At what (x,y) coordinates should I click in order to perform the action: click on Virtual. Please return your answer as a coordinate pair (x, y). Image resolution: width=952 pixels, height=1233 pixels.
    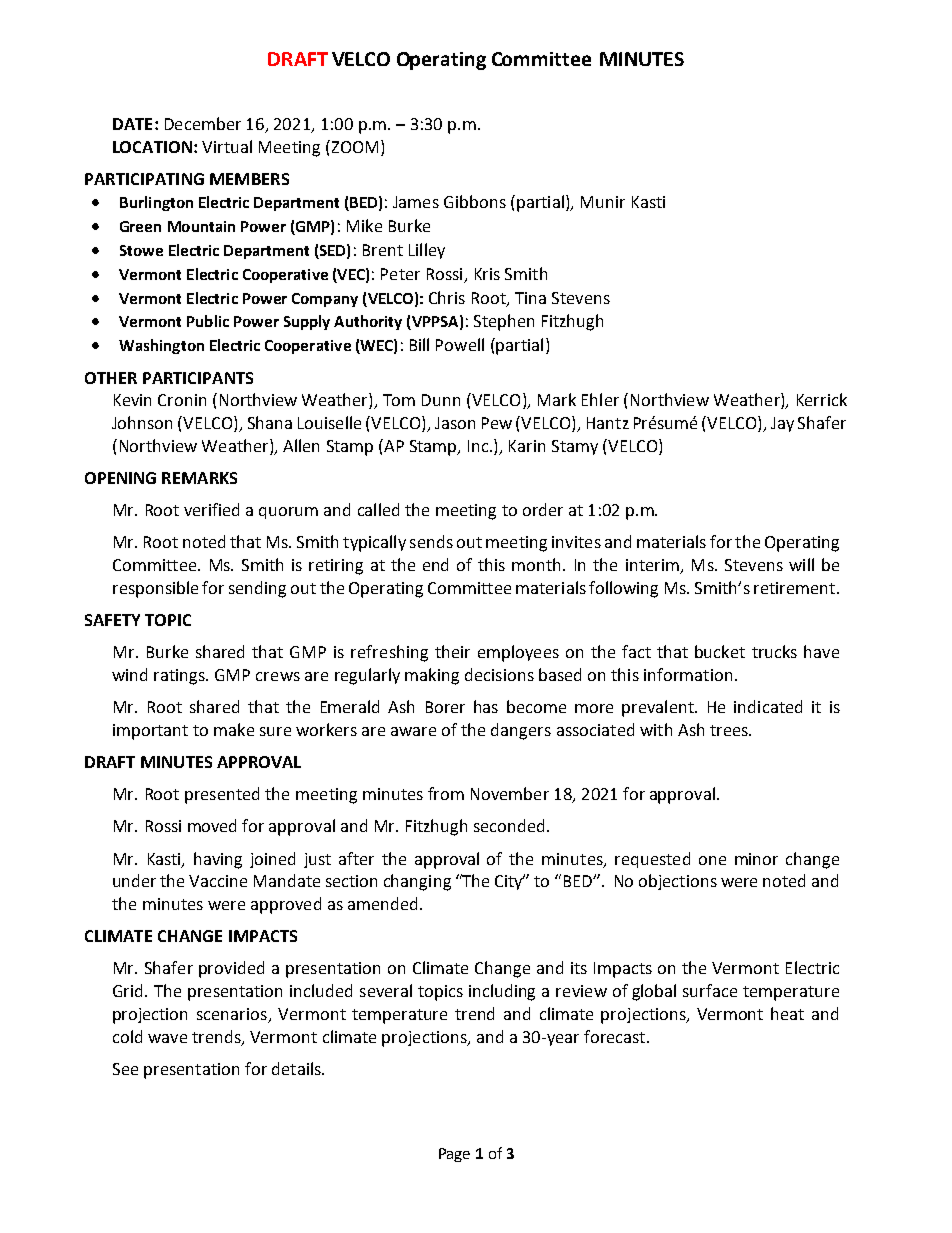
    Looking at the image, I should click on (227, 146).
